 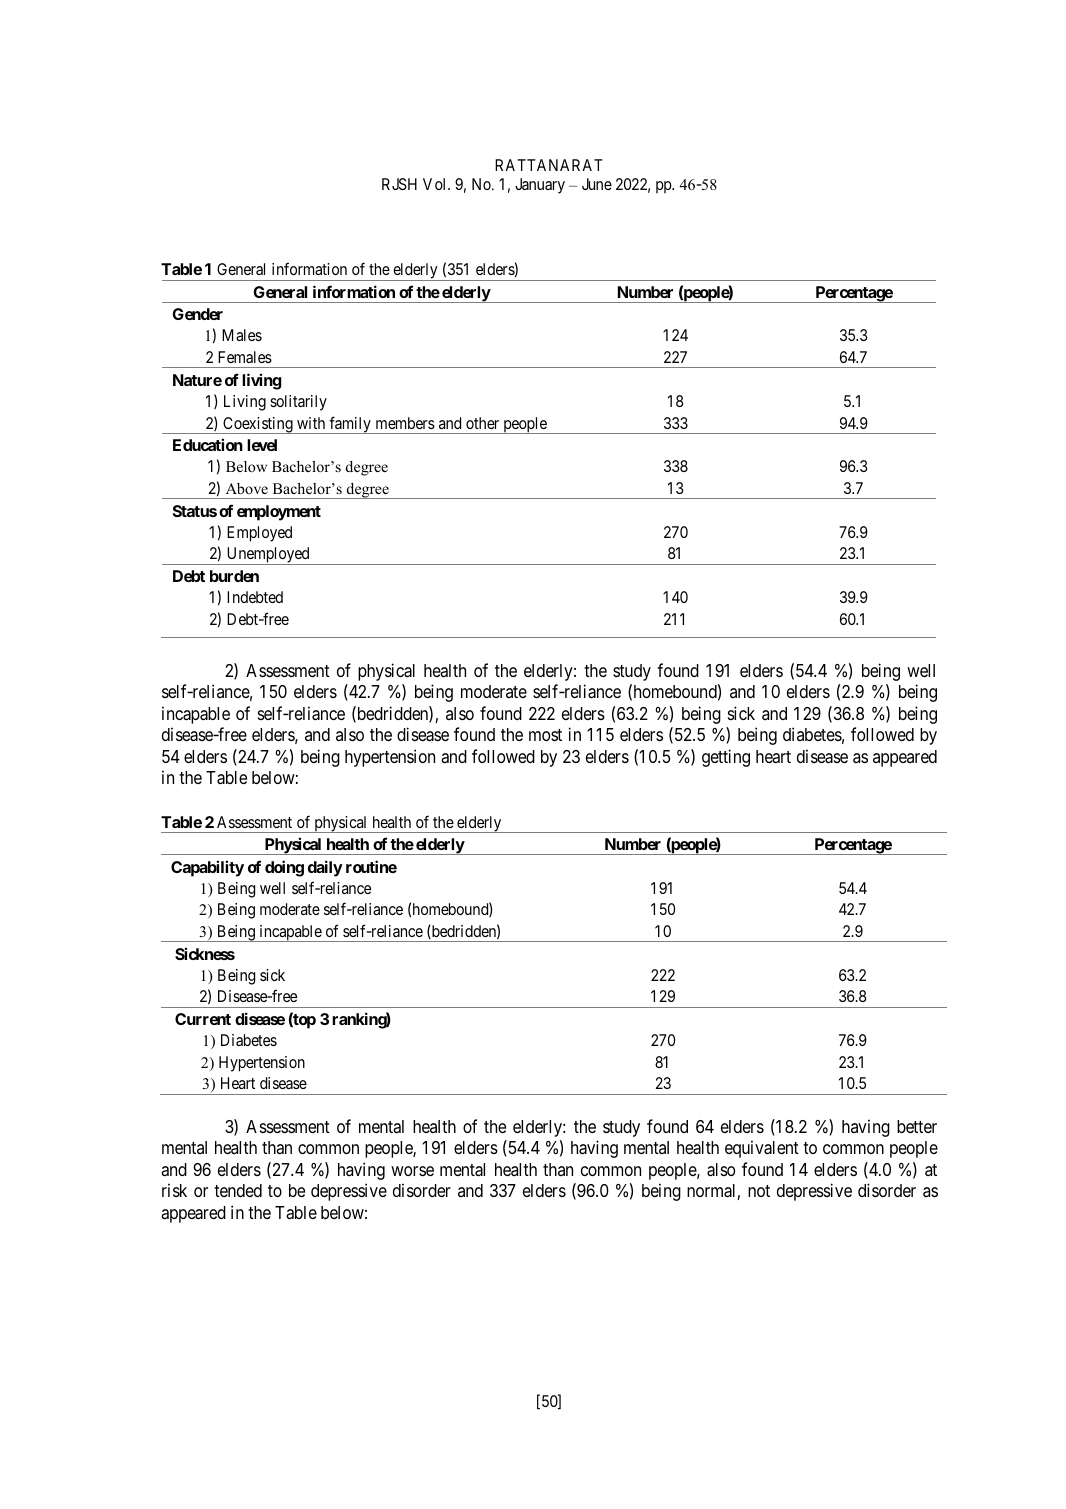 What do you see at coordinates (262, 445) in the screenshot?
I see `level` at bounding box center [262, 445].
